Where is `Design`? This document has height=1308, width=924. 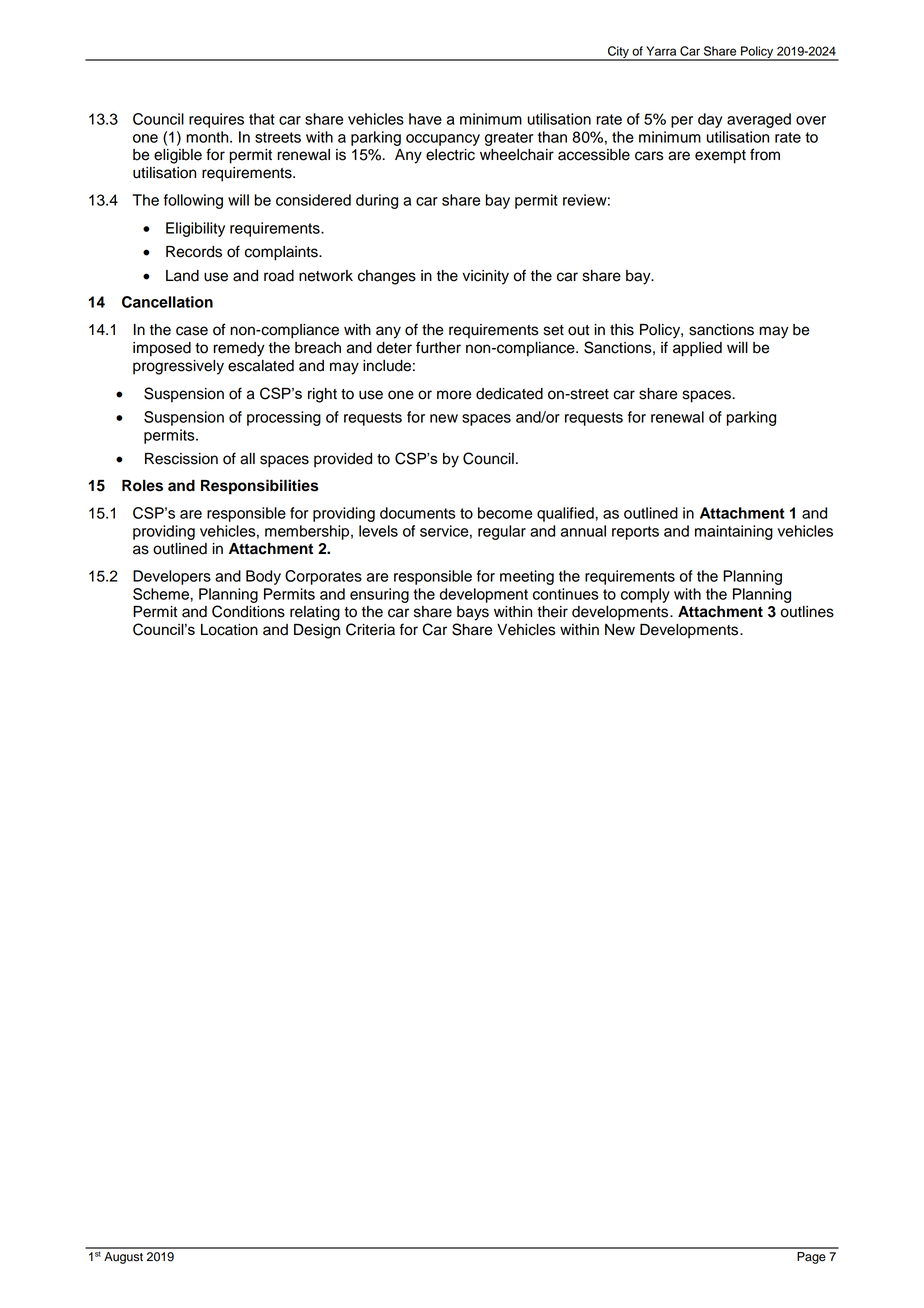
Design is located at coordinates (317, 631).
